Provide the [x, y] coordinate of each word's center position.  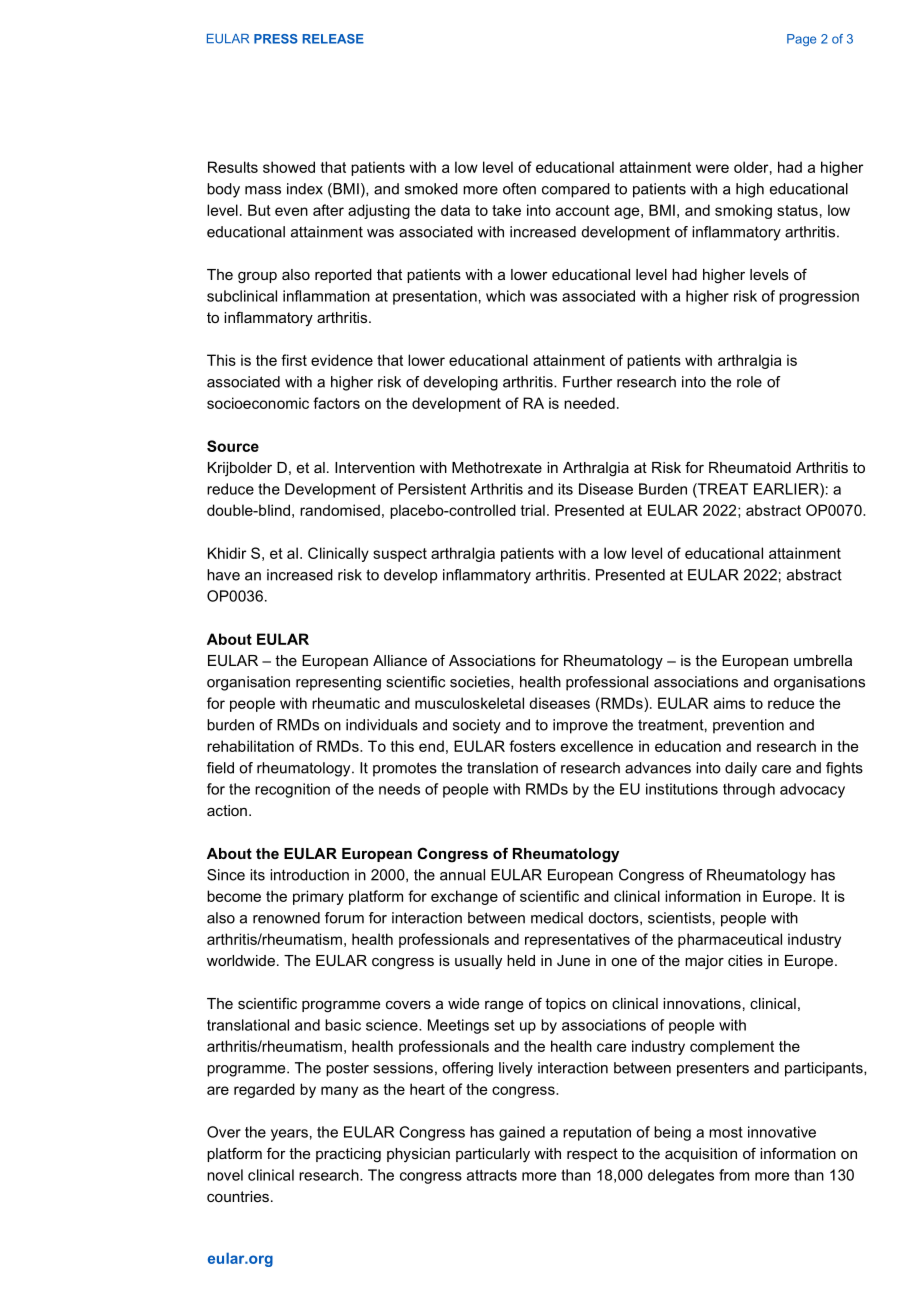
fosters [532, 746]
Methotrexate [497, 467]
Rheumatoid [750, 467]
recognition [292, 790]
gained [522, 1133]
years [289, 1135]
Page [801, 40]
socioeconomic [258, 403]
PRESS [276, 39]
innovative [782, 1132]
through [749, 790]
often [519, 189]
